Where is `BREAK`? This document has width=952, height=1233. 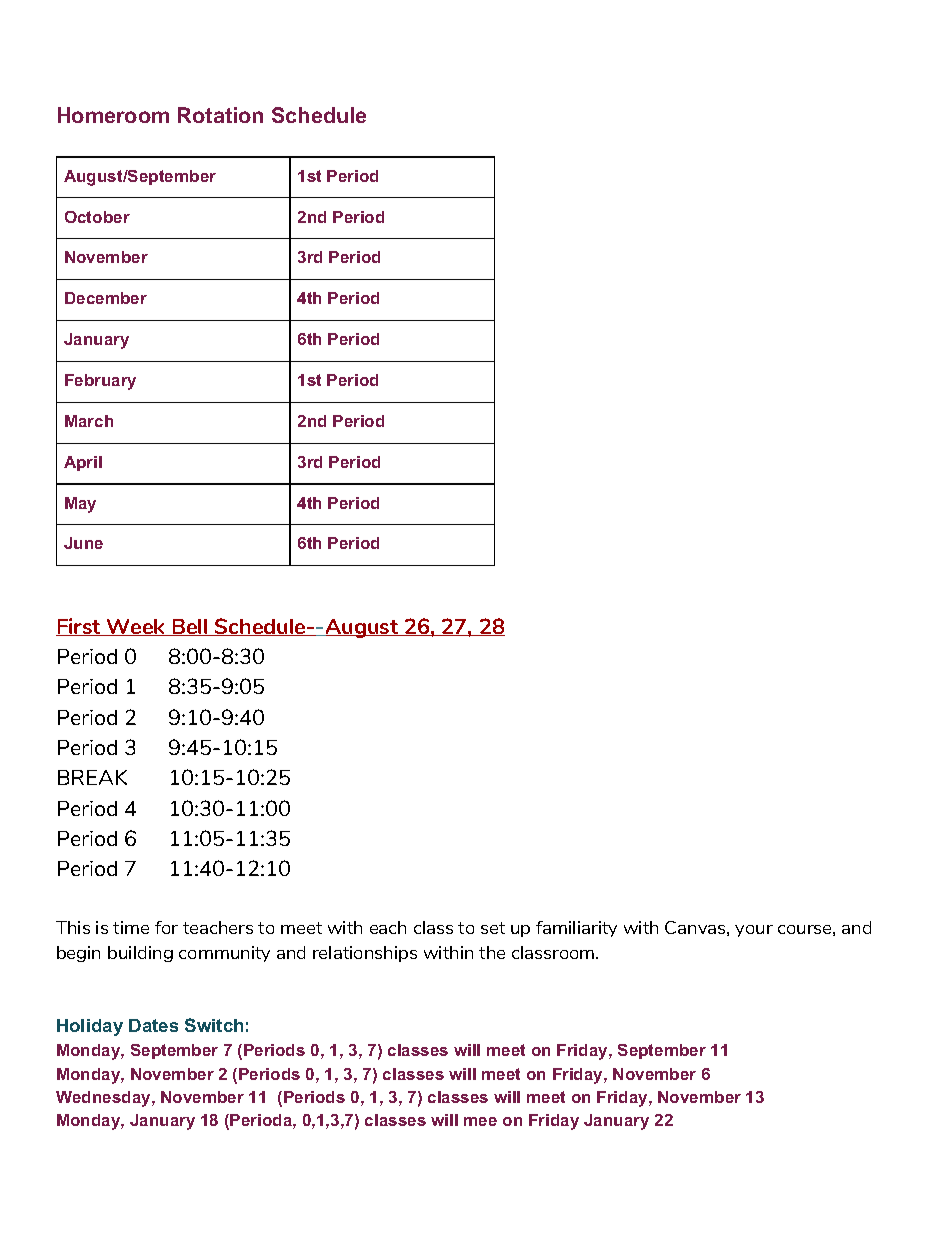 BREAK is located at coordinates (92, 777).
